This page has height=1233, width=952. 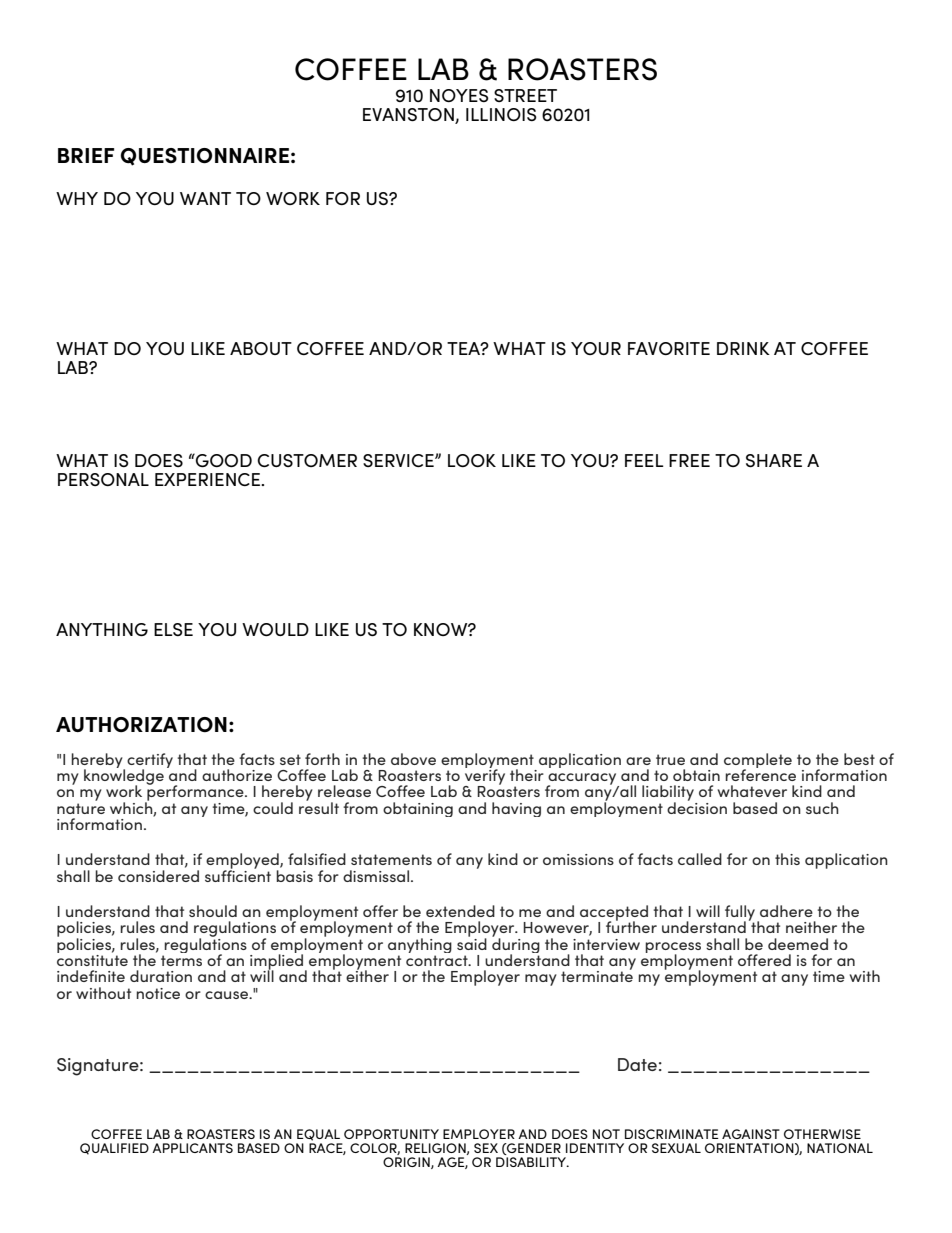 I want to click on ABOUT, so click(x=261, y=348).
